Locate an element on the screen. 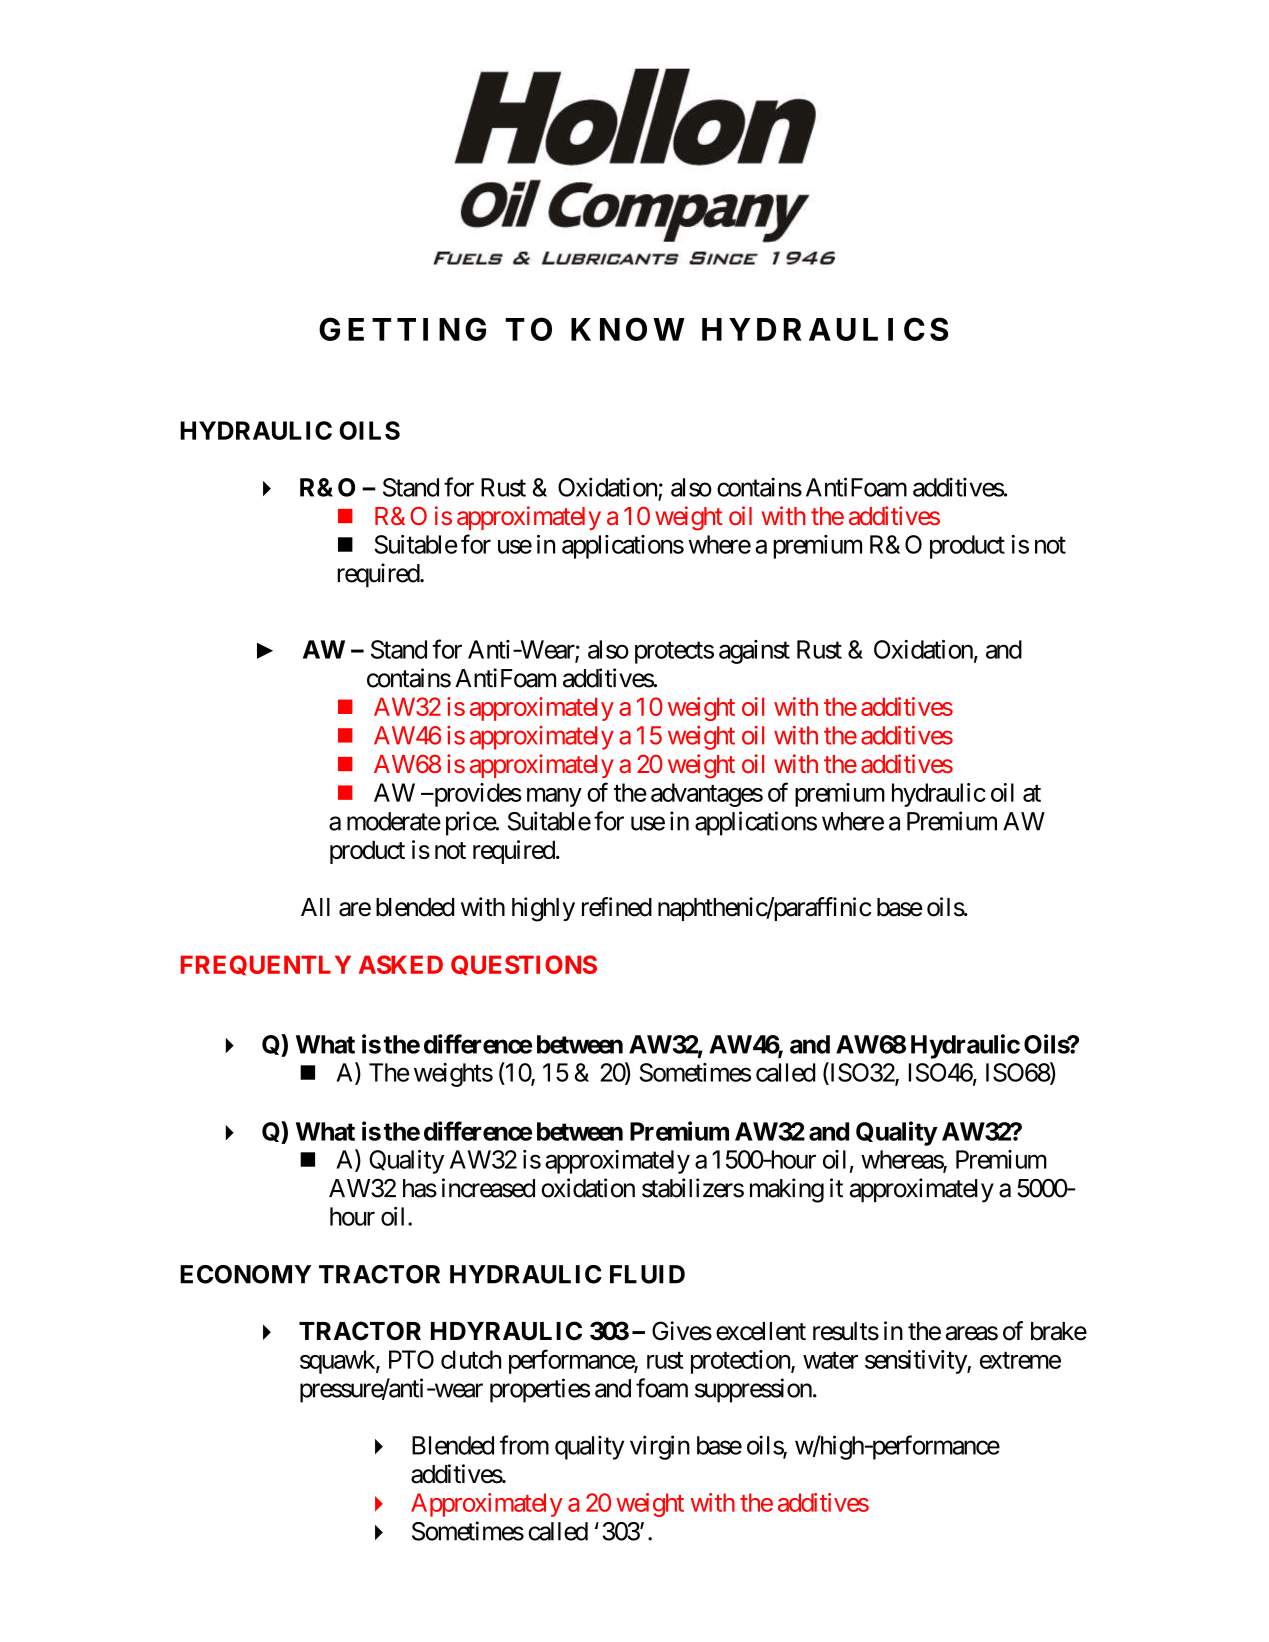 The width and height of the screenshot is (1269, 1642). excellent is located at coordinates (761, 1331).
